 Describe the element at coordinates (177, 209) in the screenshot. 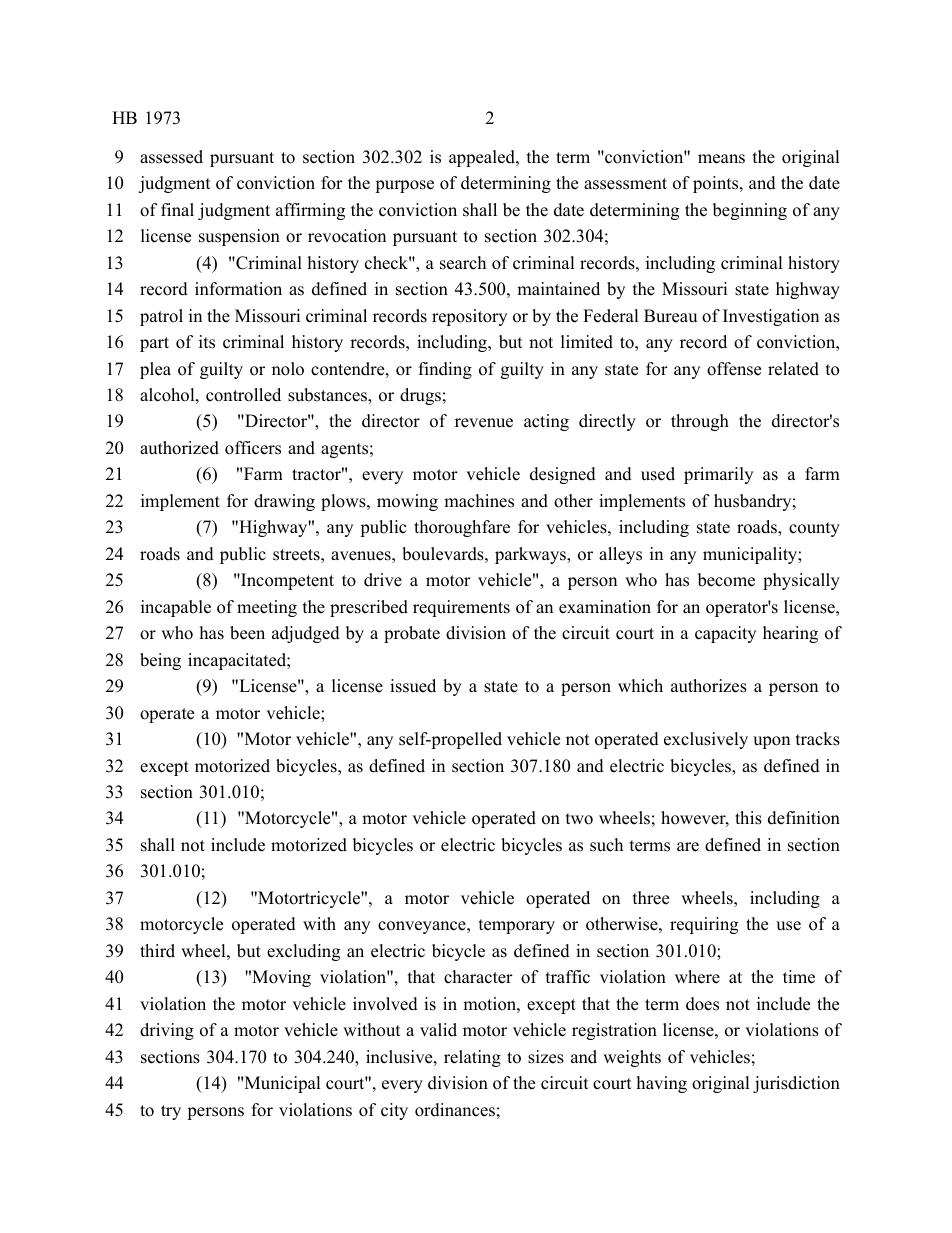

I see `final` at that location.
